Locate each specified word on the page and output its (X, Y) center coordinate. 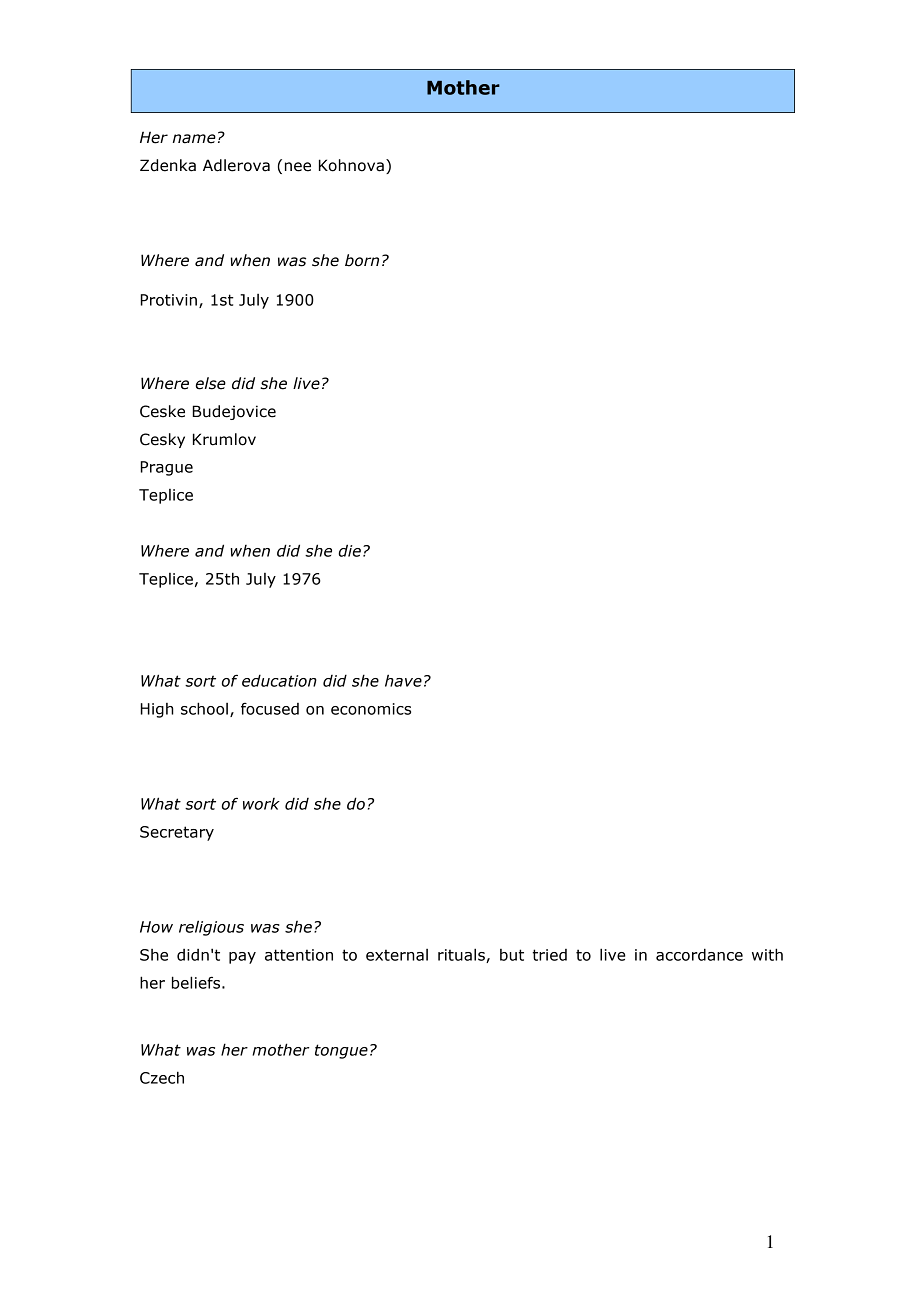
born (362, 260)
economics (371, 709)
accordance (699, 954)
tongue (341, 1051)
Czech (162, 1077)
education (279, 680)
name (194, 139)
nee (298, 167)
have (403, 680)
